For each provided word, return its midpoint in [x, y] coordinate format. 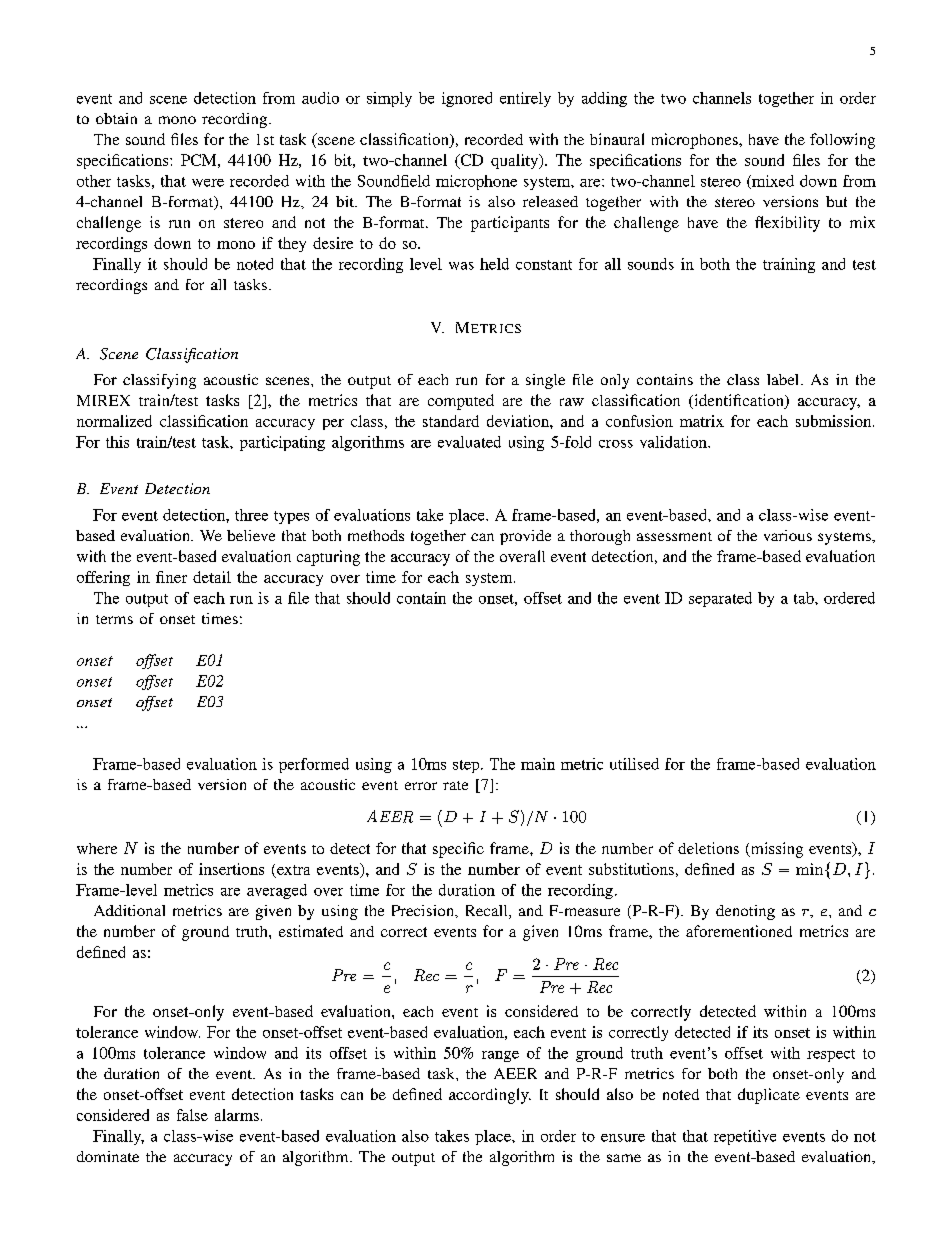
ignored [467, 99]
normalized [114, 421]
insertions [231, 869]
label [784, 379]
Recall [488, 912]
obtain [116, 118]
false [192, 1115]
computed [461, 402]
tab [805, 598]
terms [114, 619]
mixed [772, 182]
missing [775, 850]
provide [525, 537]
